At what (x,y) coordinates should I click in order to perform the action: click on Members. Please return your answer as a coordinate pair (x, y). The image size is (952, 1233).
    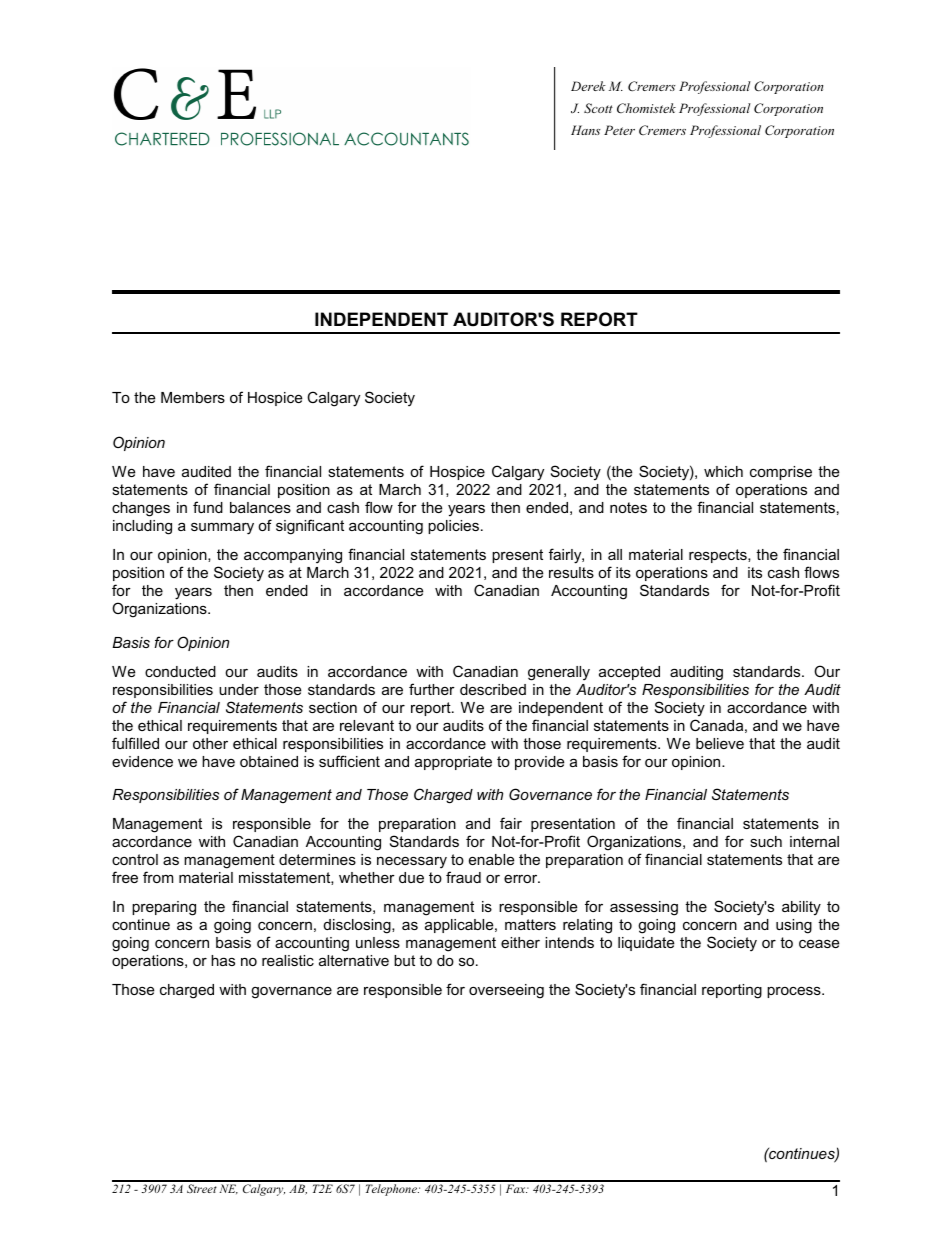
    Looking at the image, I should click on (193, 397).
